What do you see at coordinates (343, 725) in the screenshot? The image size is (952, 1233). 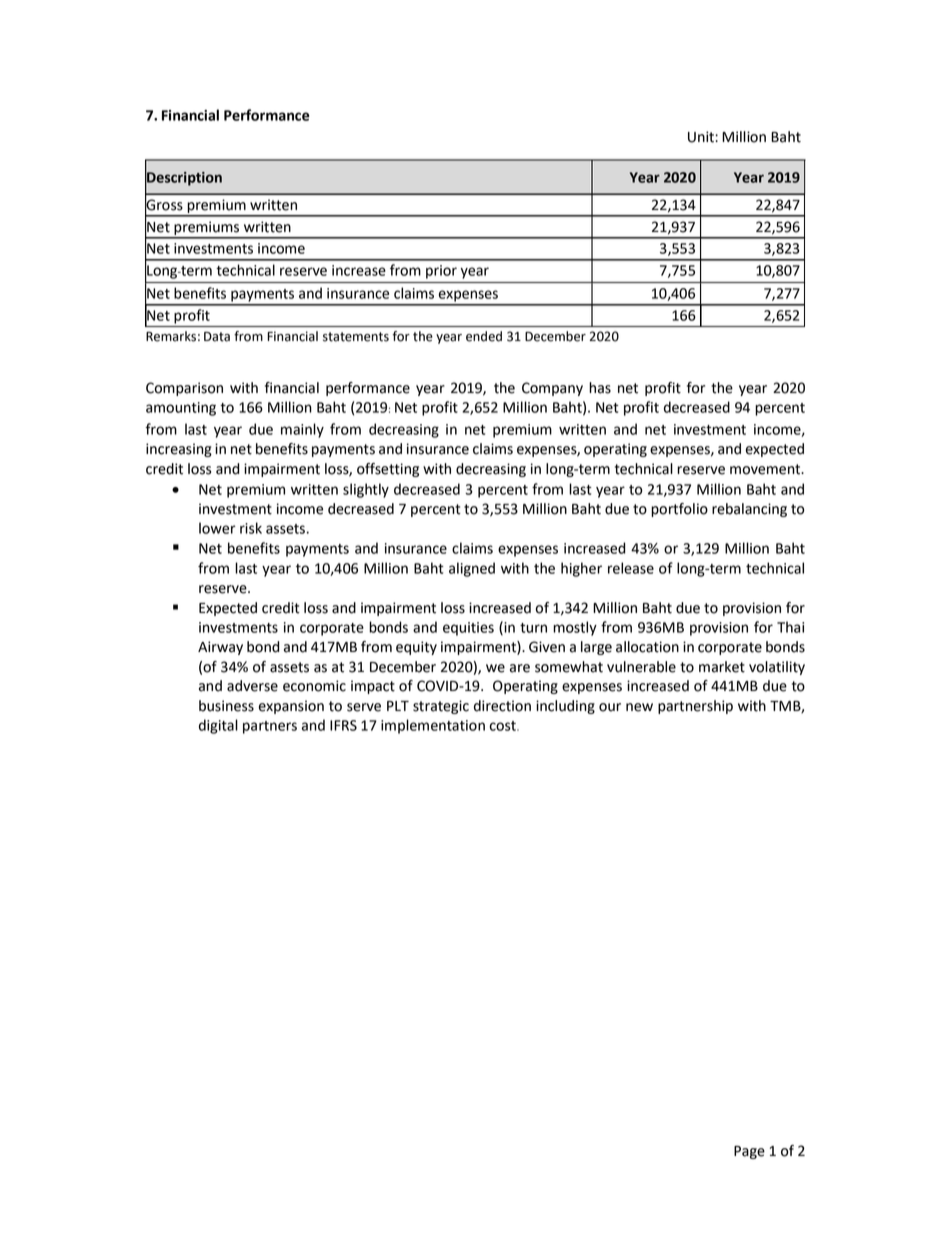 I see `IFRS` at bounding box center [343, 725].
